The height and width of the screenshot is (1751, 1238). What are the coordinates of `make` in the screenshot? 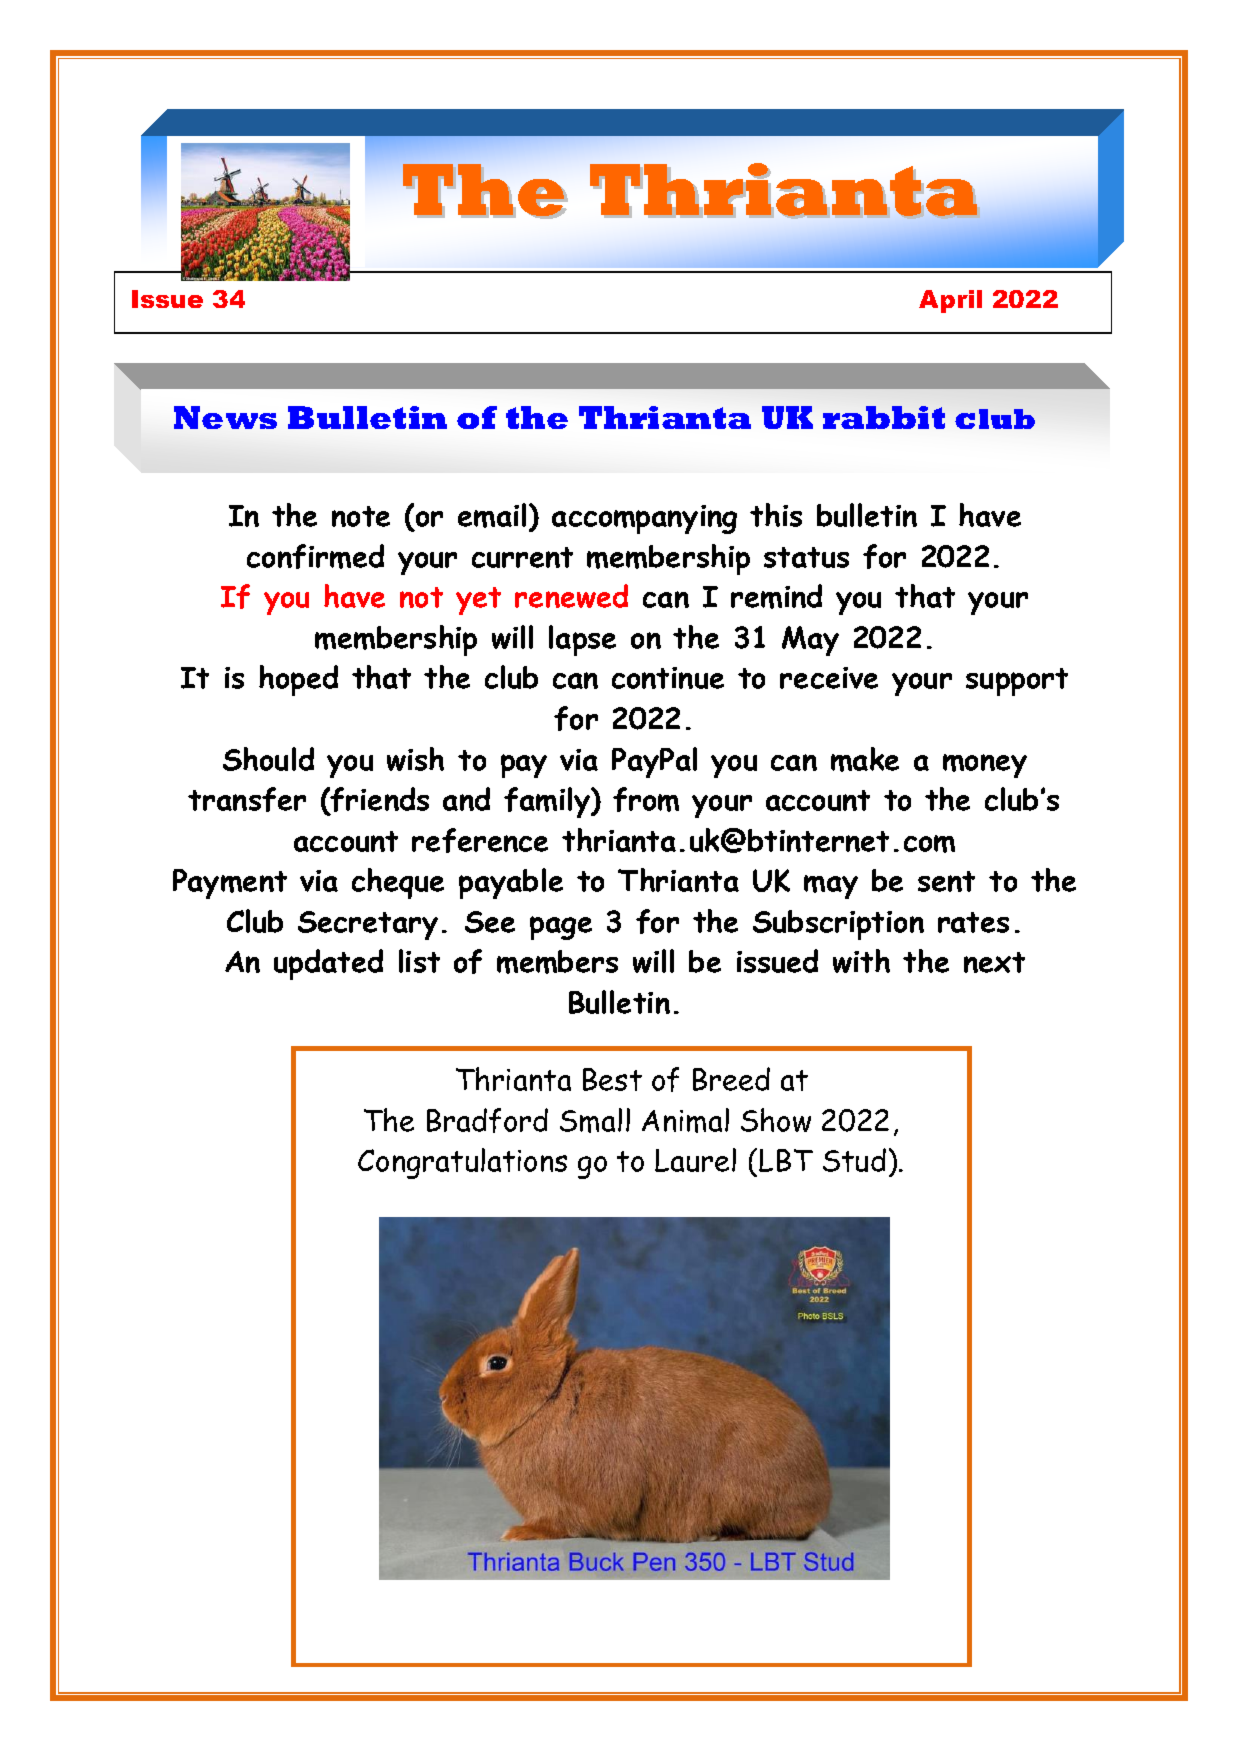 It's located at (865, 759).
